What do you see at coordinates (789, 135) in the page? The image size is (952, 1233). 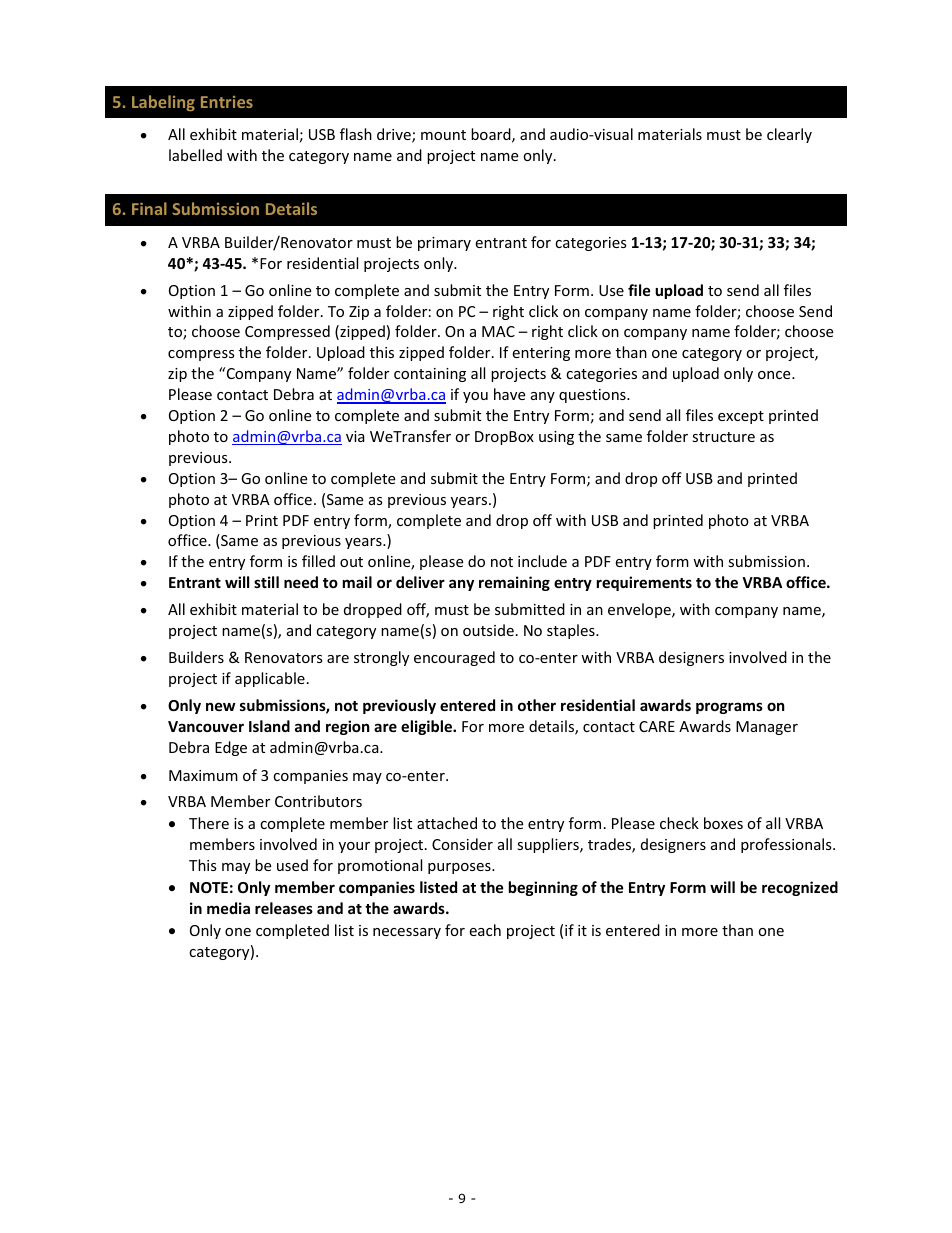 I see `clearly` at bounding box center [789, 135].
